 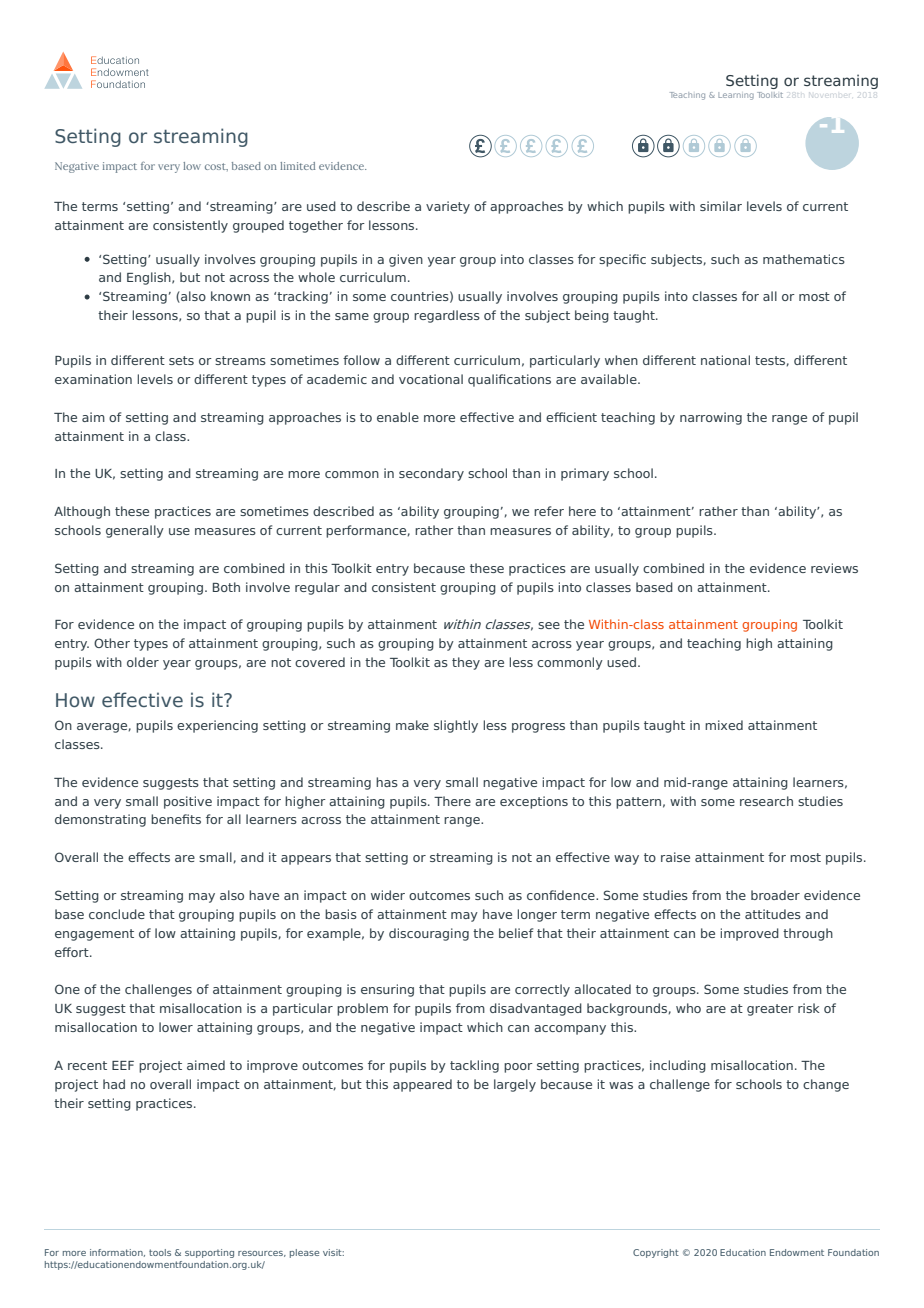 What do you see at coordinates (724, 725) in the document?
I see `mixed` at bounding box center [724, 725].
